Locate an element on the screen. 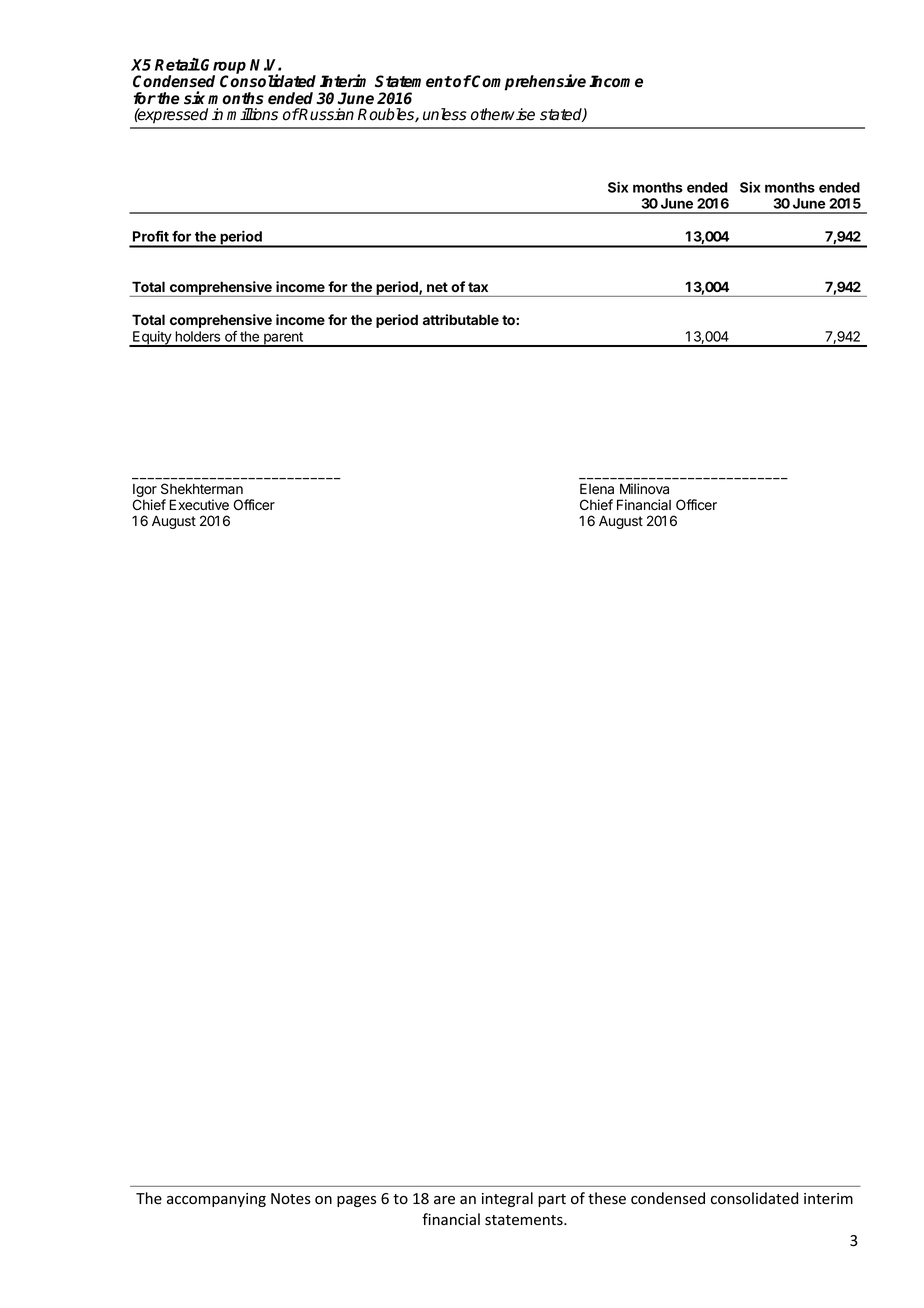  part is located at coordinates (552, 1200).
